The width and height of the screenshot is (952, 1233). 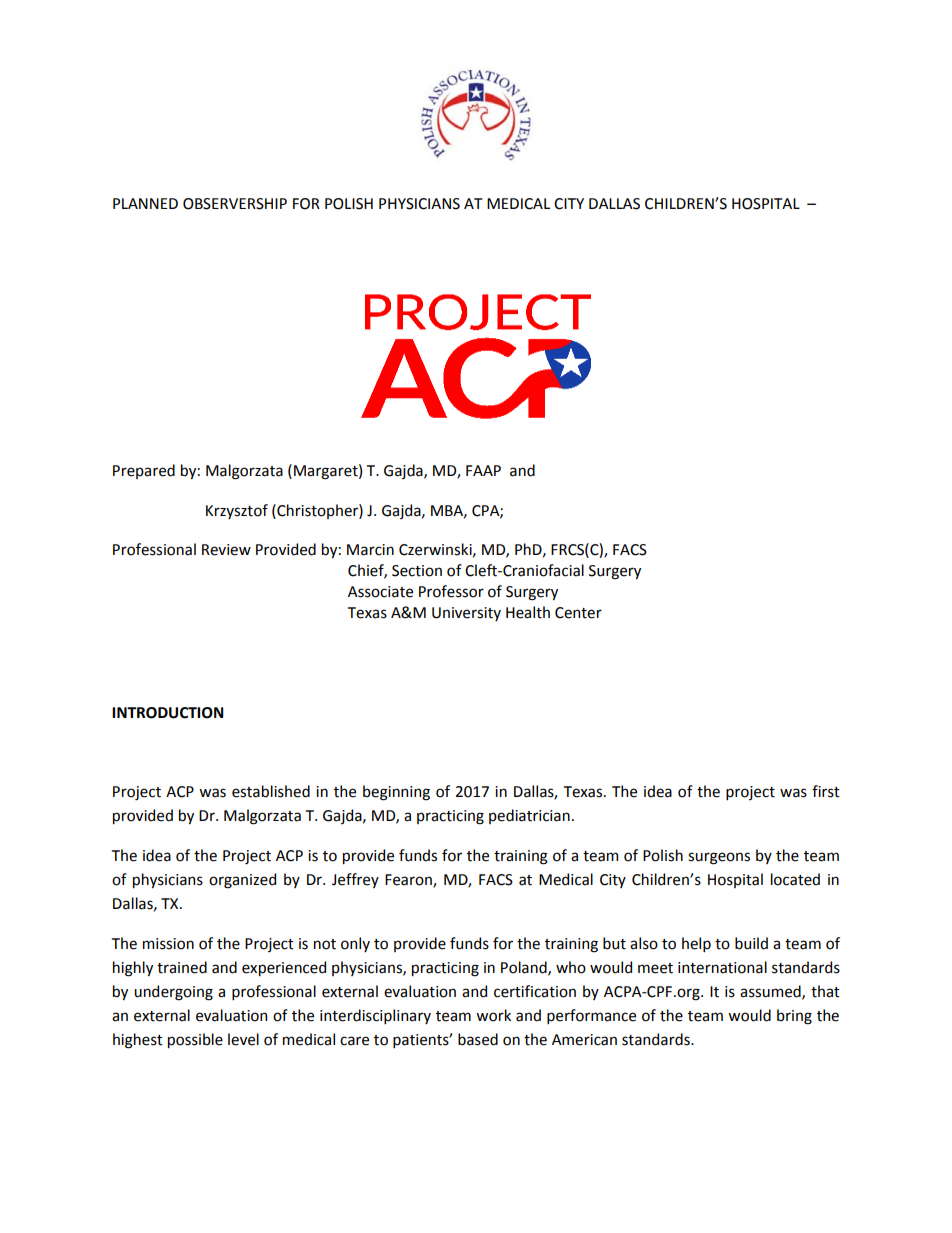 I want to click on Center, so click(x=578, y=613).
